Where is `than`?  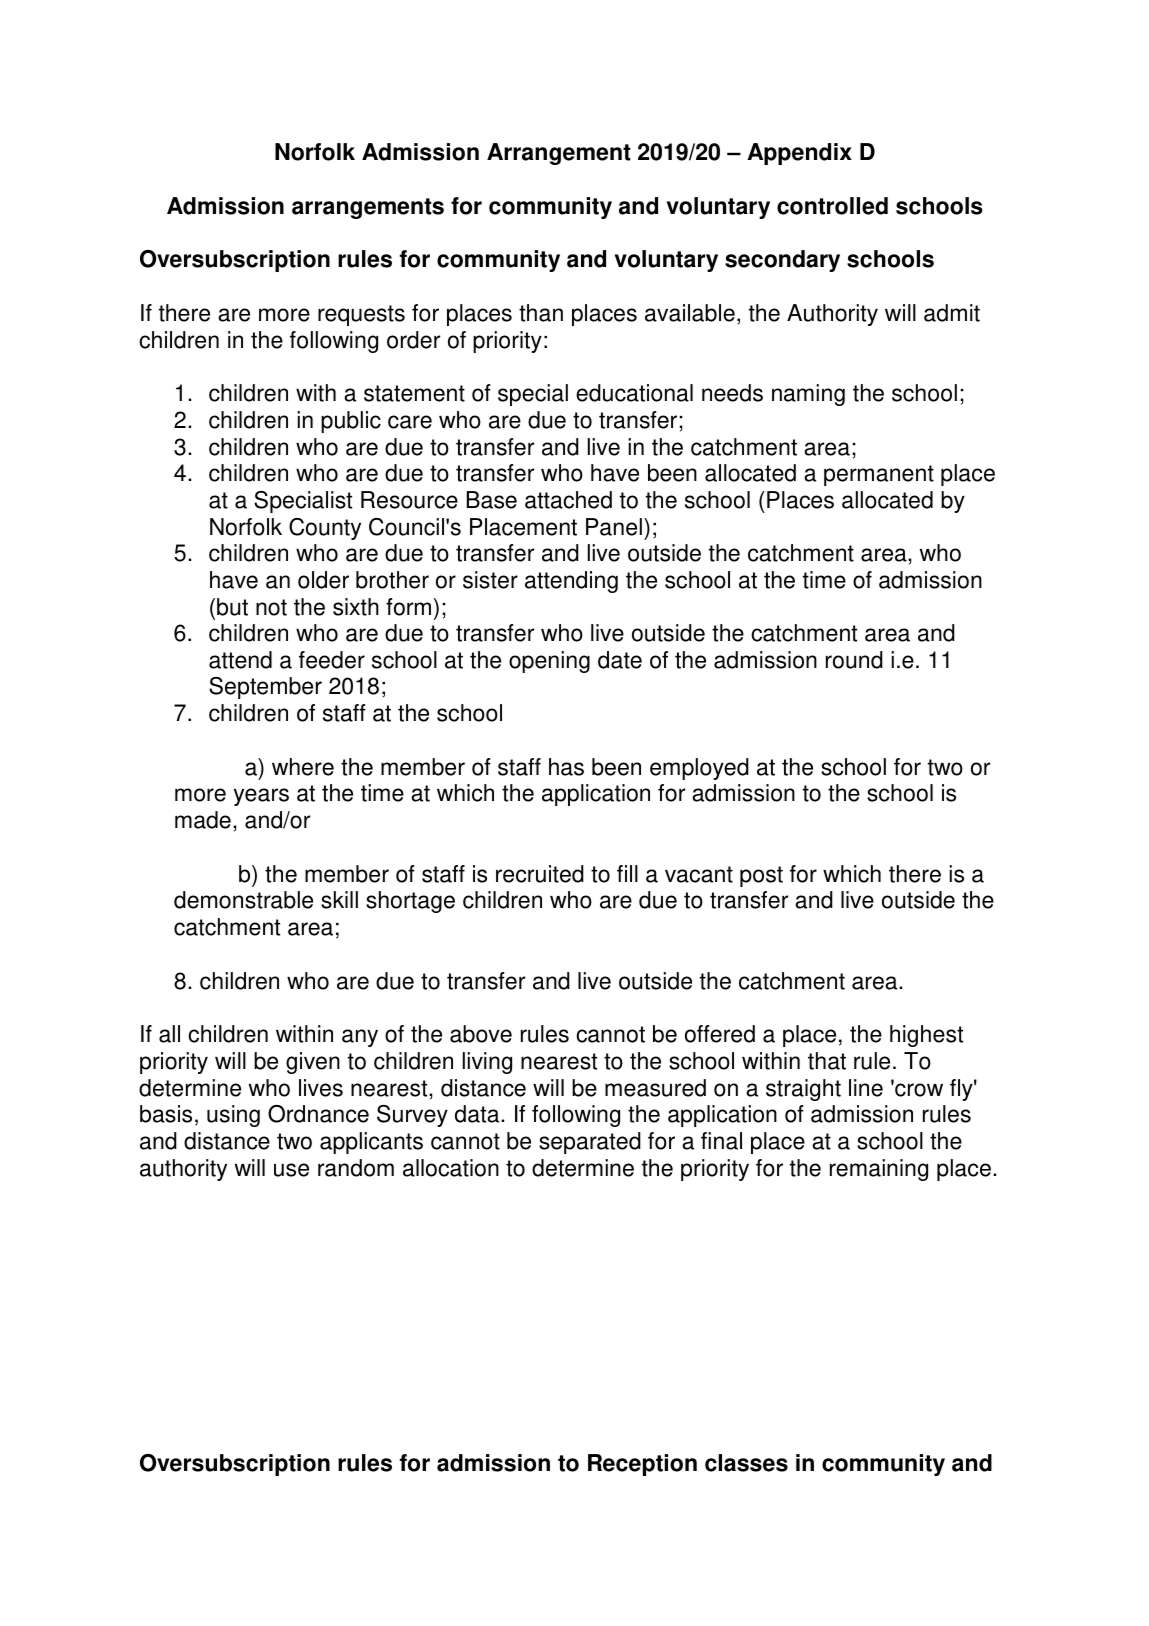
than is located at coordinates (541, 313).
